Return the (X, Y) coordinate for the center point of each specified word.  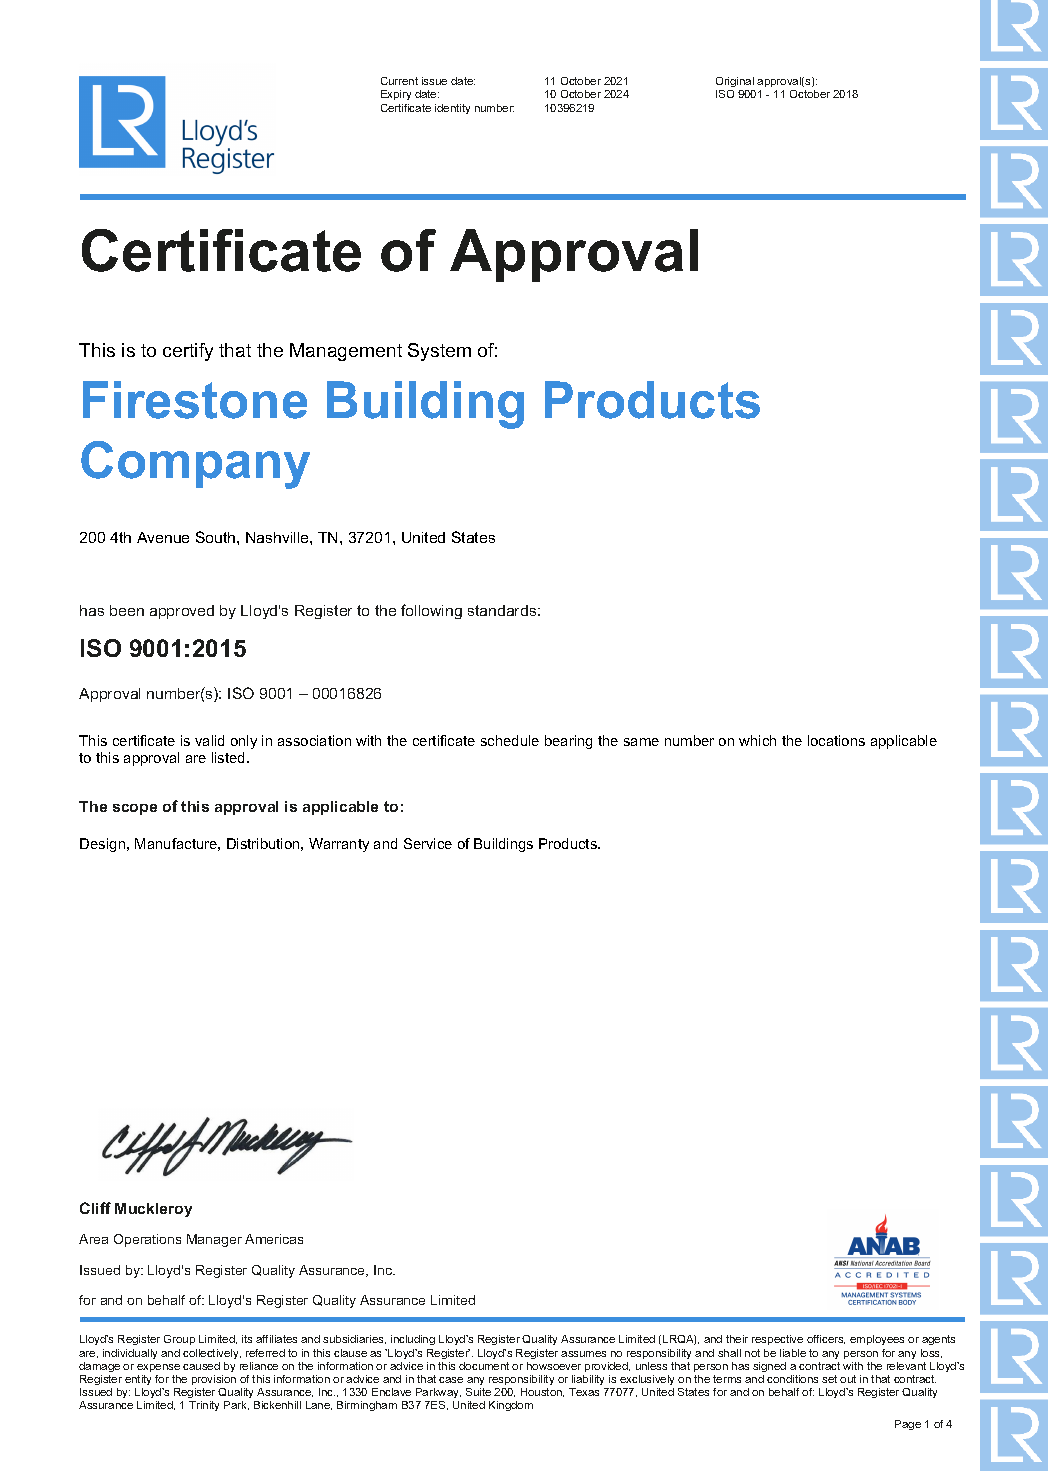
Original (735, 84)
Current (399, 81)
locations (836, 740)
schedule (510, 740)
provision (214, 1380)
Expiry (396, 95)
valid (209, 740)
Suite (478, 1392)
